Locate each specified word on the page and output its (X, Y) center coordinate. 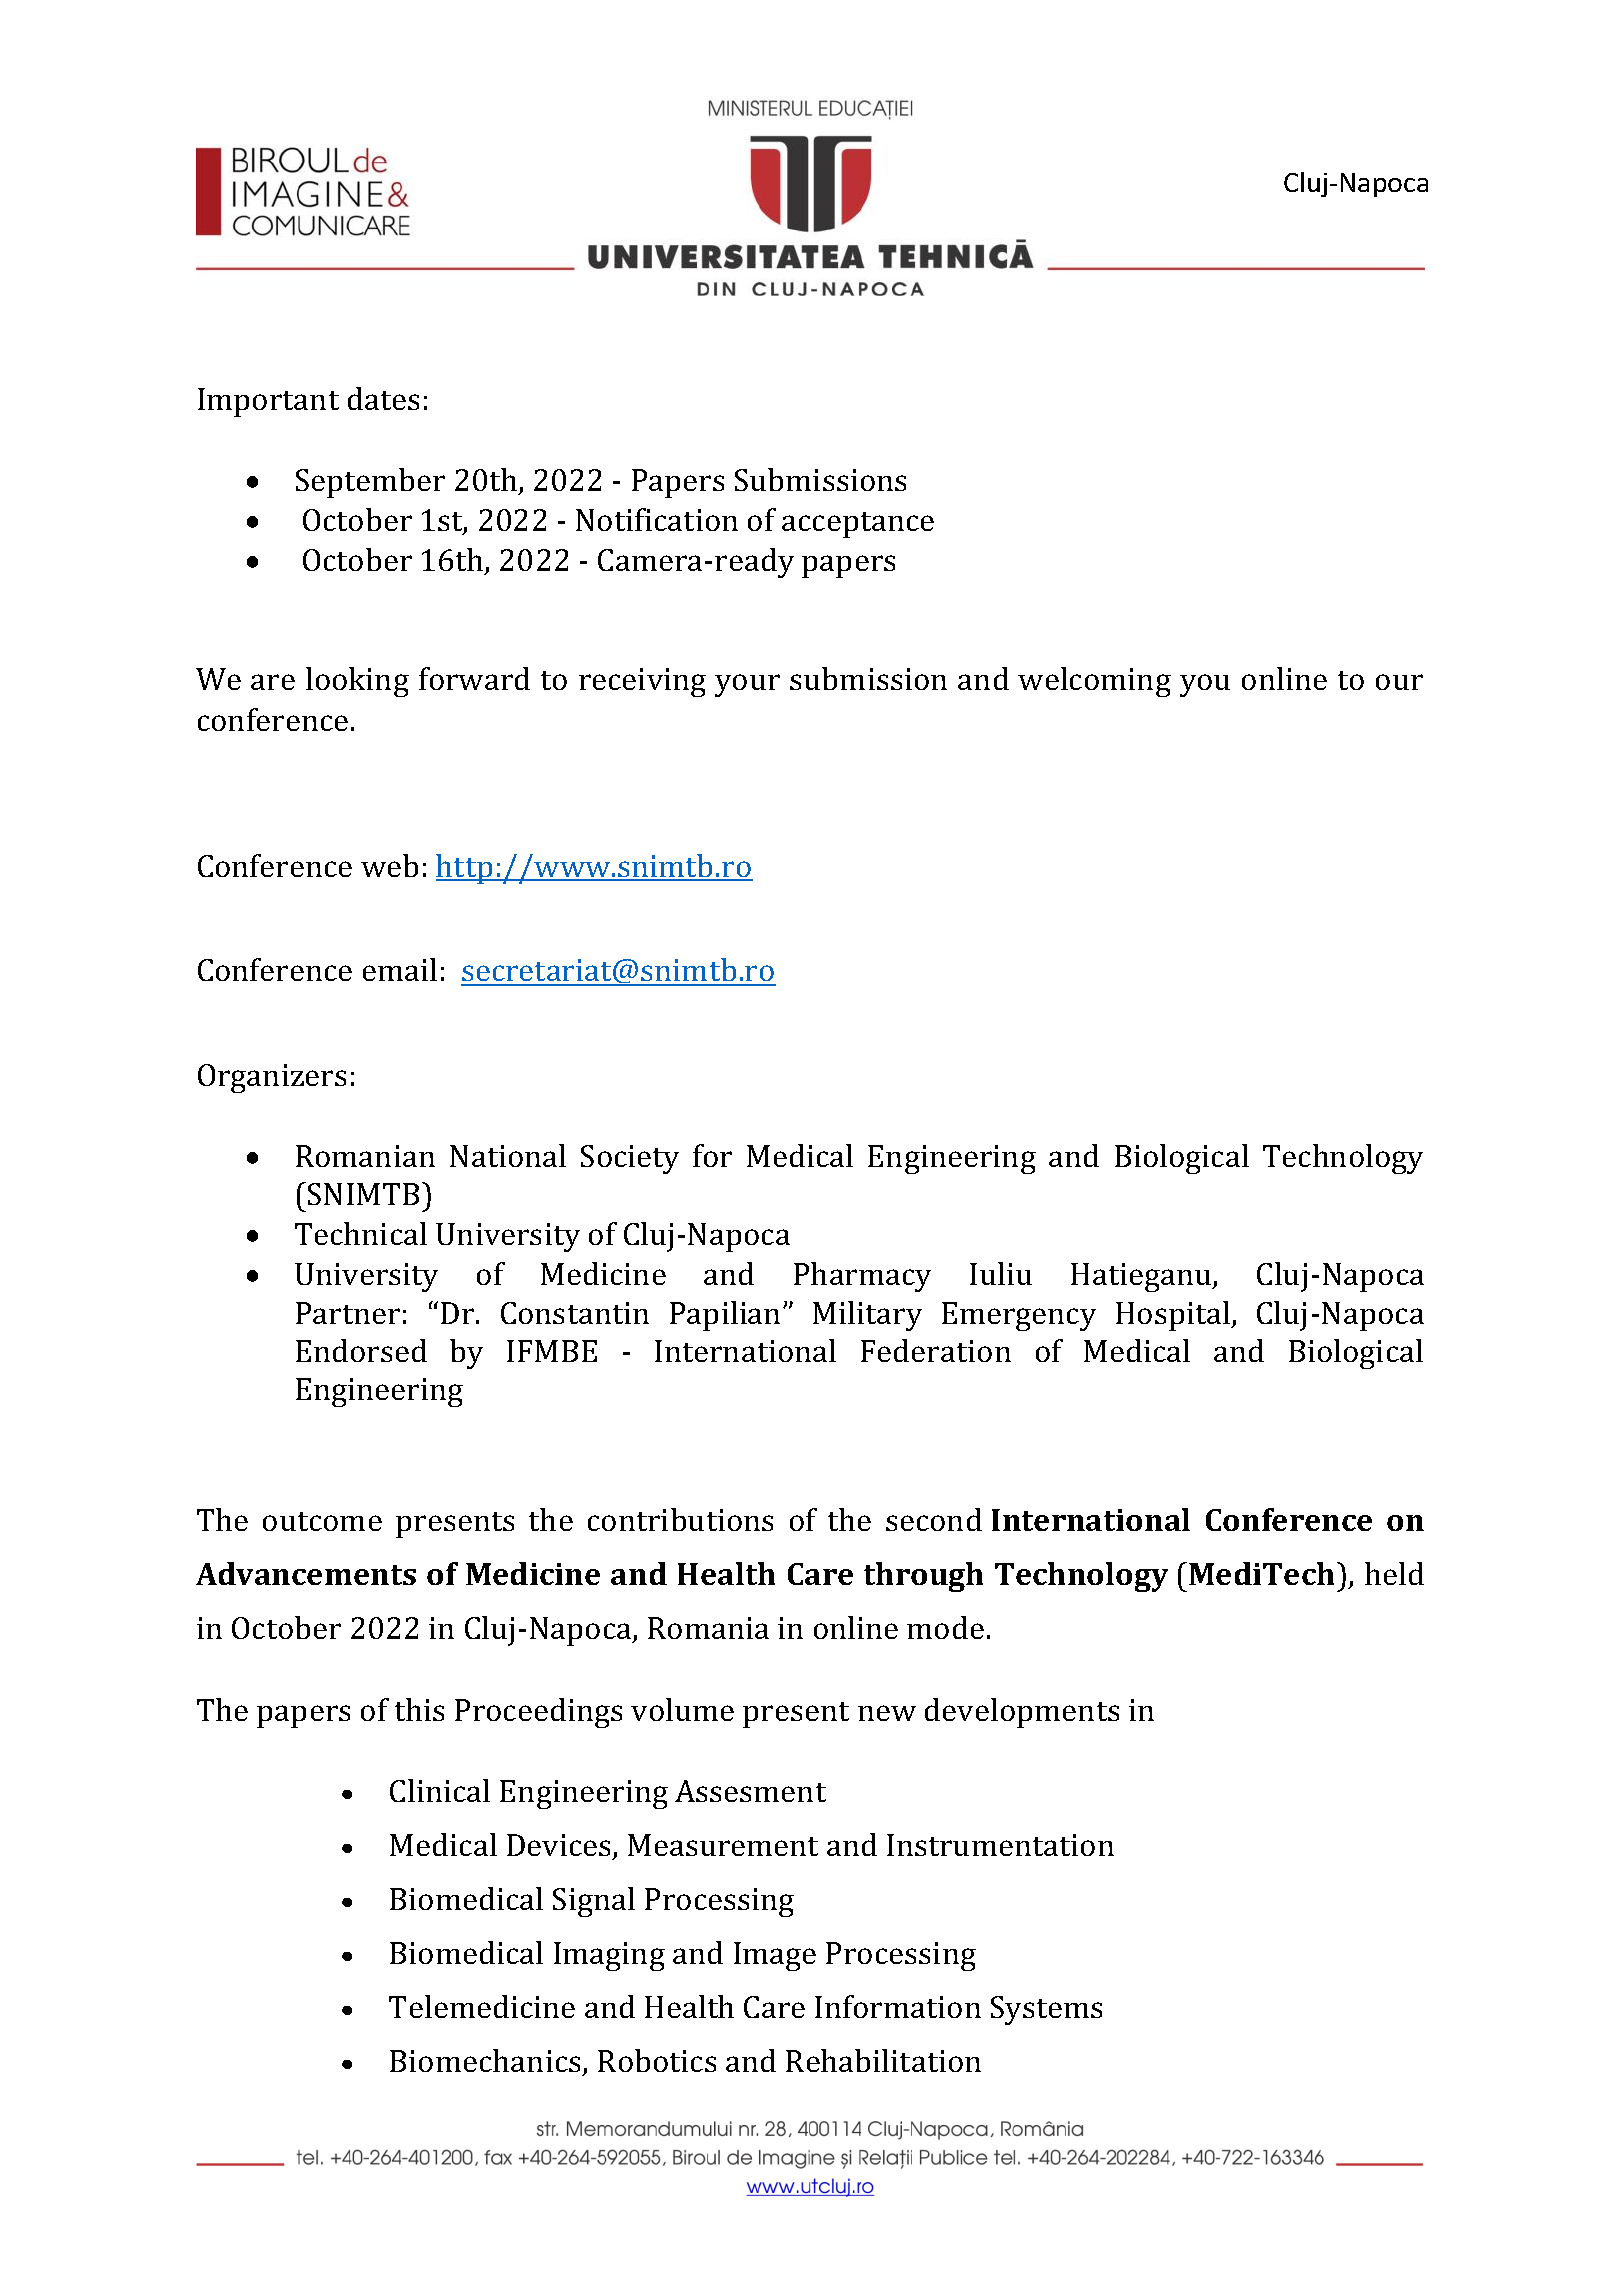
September (370, 483)
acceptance (858, 525)
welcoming (1094, 682)
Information (898, 2006)
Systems (1046, 2010)
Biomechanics (485, 2060)
